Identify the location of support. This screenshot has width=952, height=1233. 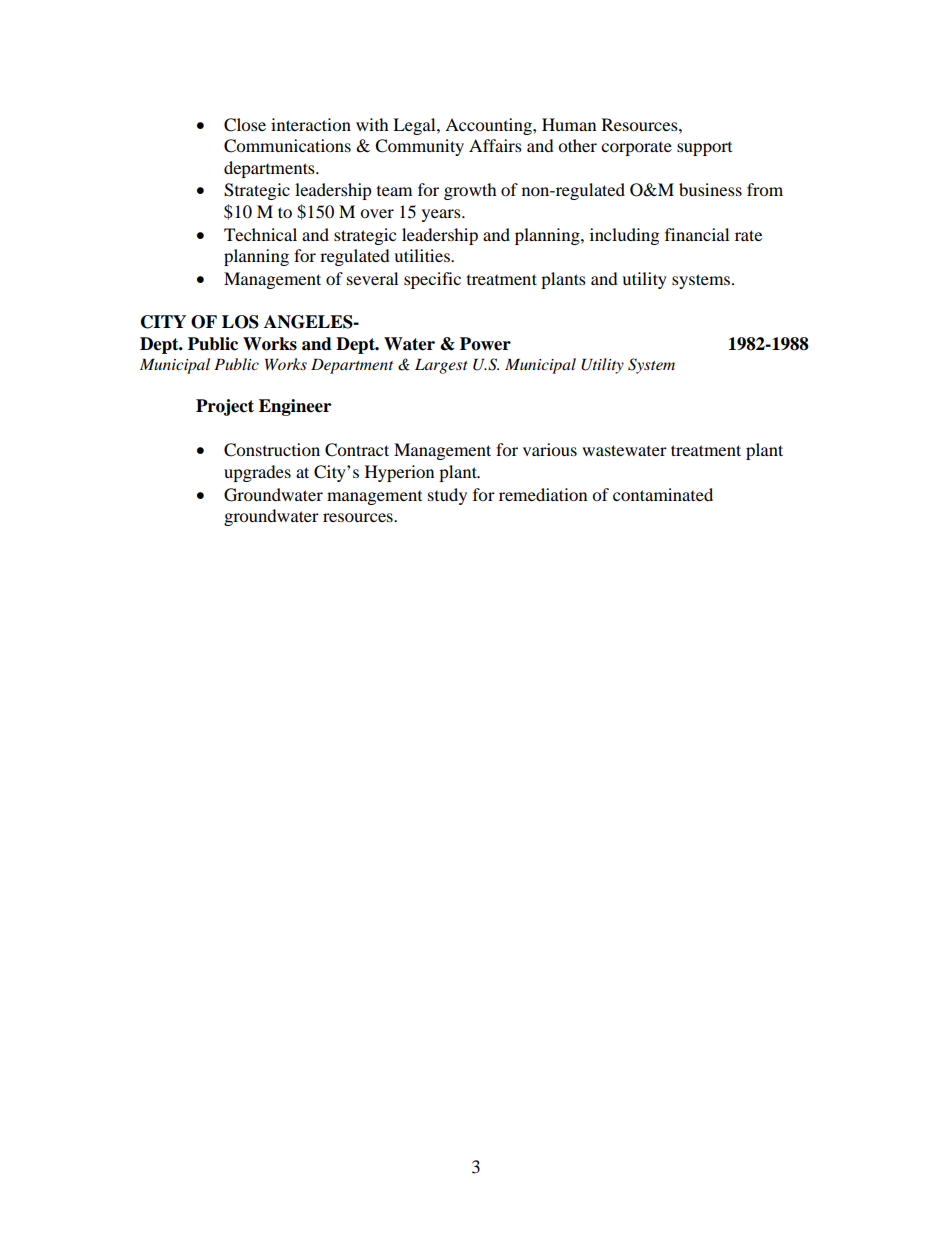
(704, 149).
